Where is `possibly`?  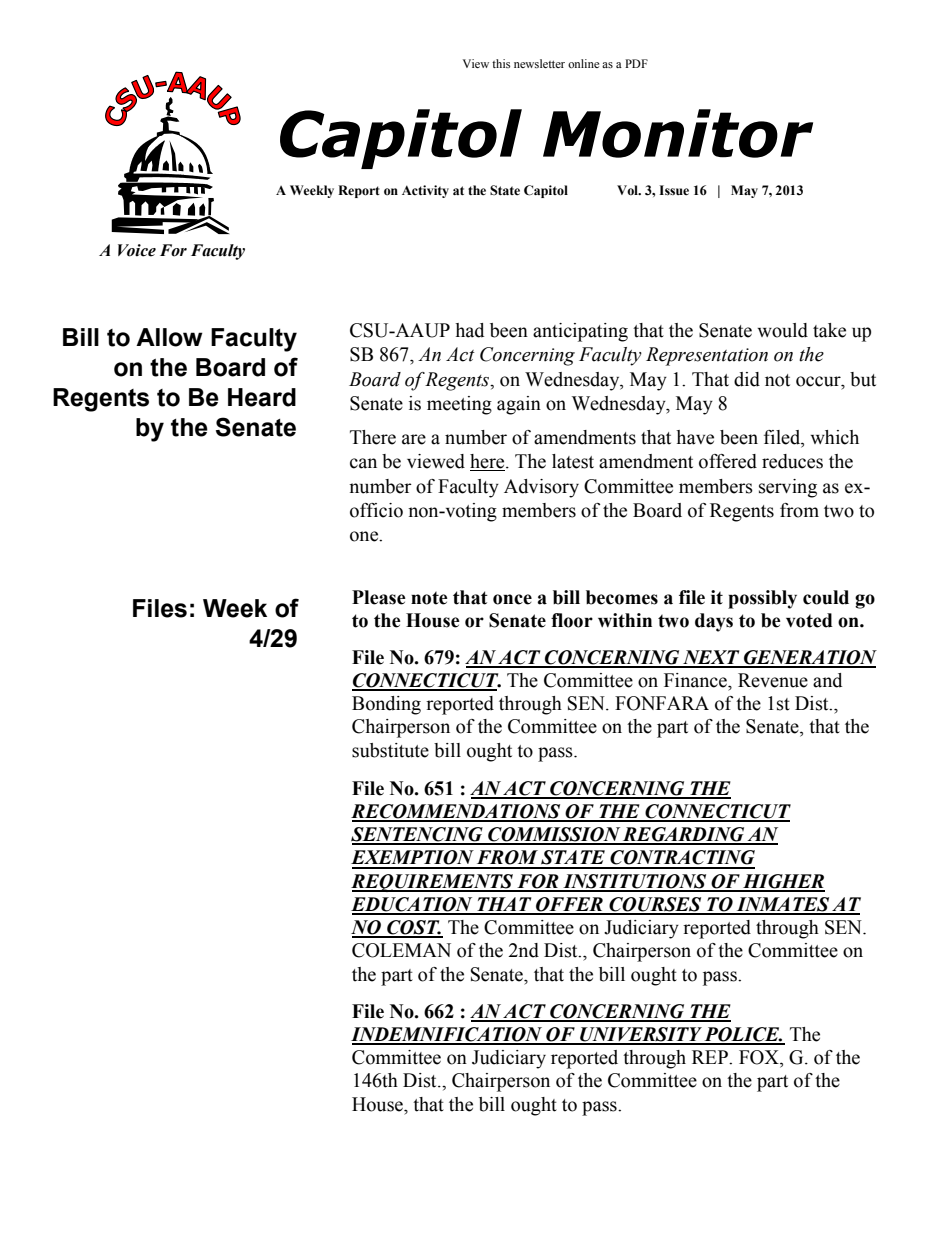 possibly is located at coordinates (762, 599).
